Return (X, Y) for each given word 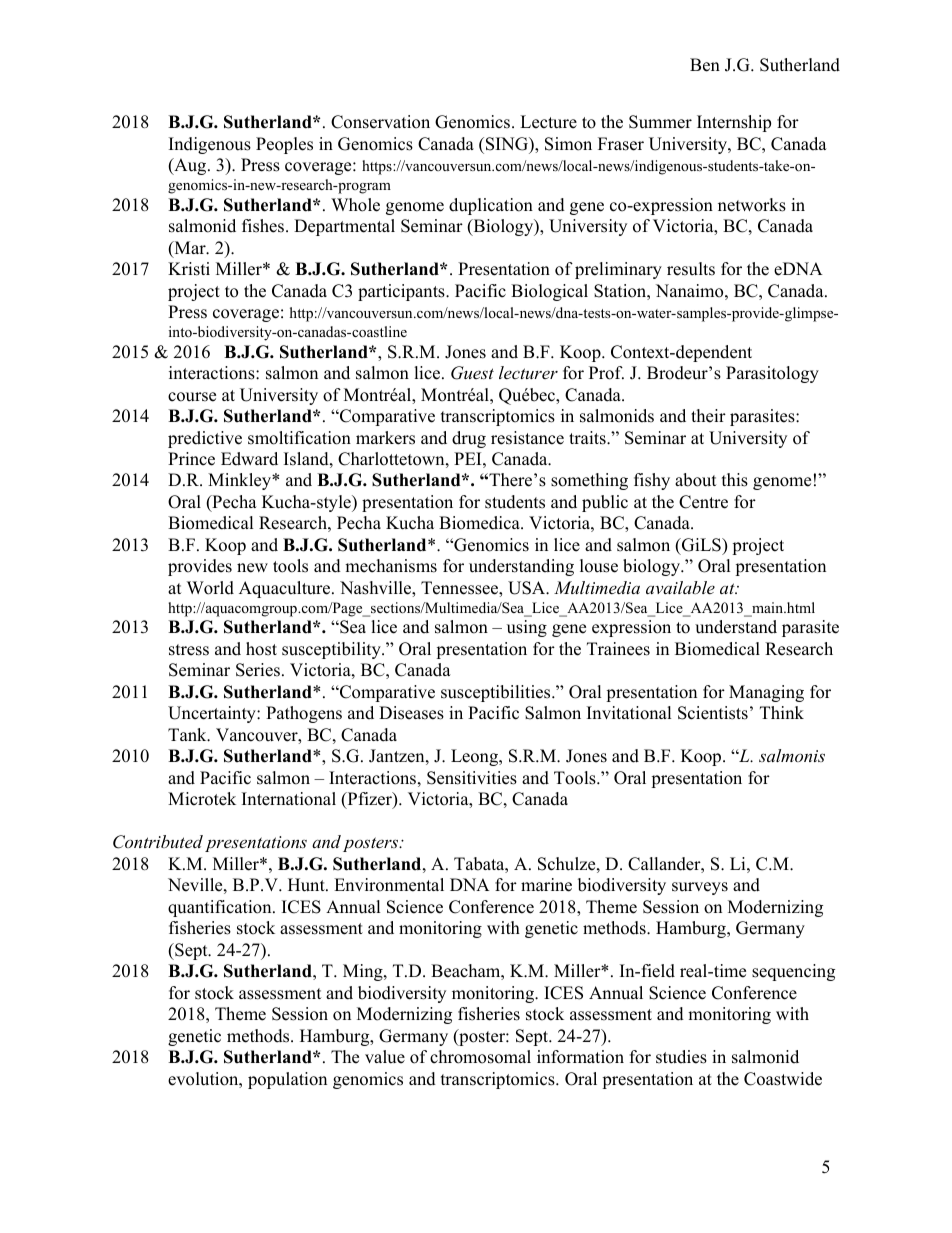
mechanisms (391, 566)
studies (681, 1057)
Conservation (380, 122)
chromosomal (480, 1057)
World (210, 588)
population (287, 1080)
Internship (734, 123)
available (680, 587)
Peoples (284, 145)
